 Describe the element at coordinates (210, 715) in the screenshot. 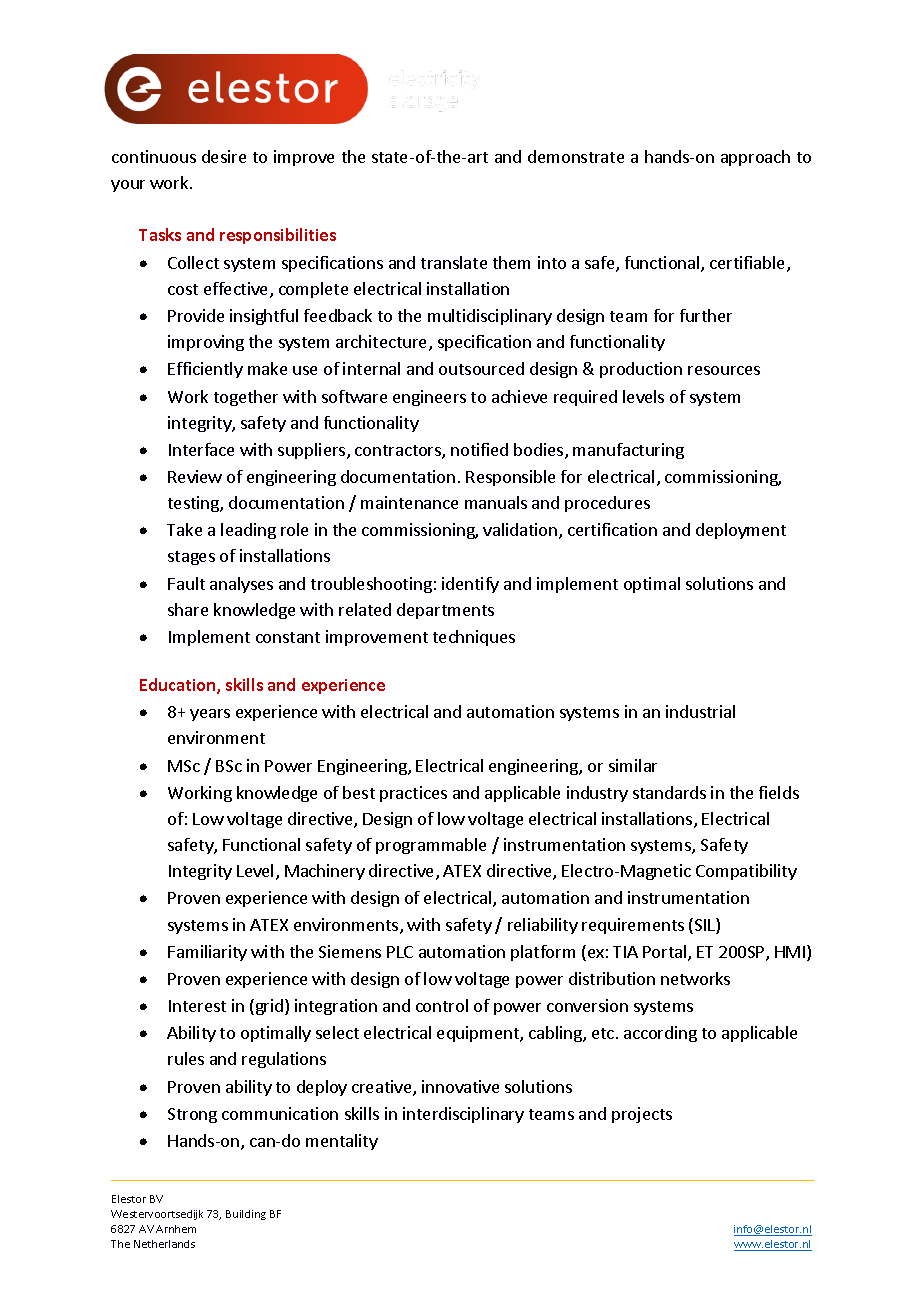

I see `years` at that location.
